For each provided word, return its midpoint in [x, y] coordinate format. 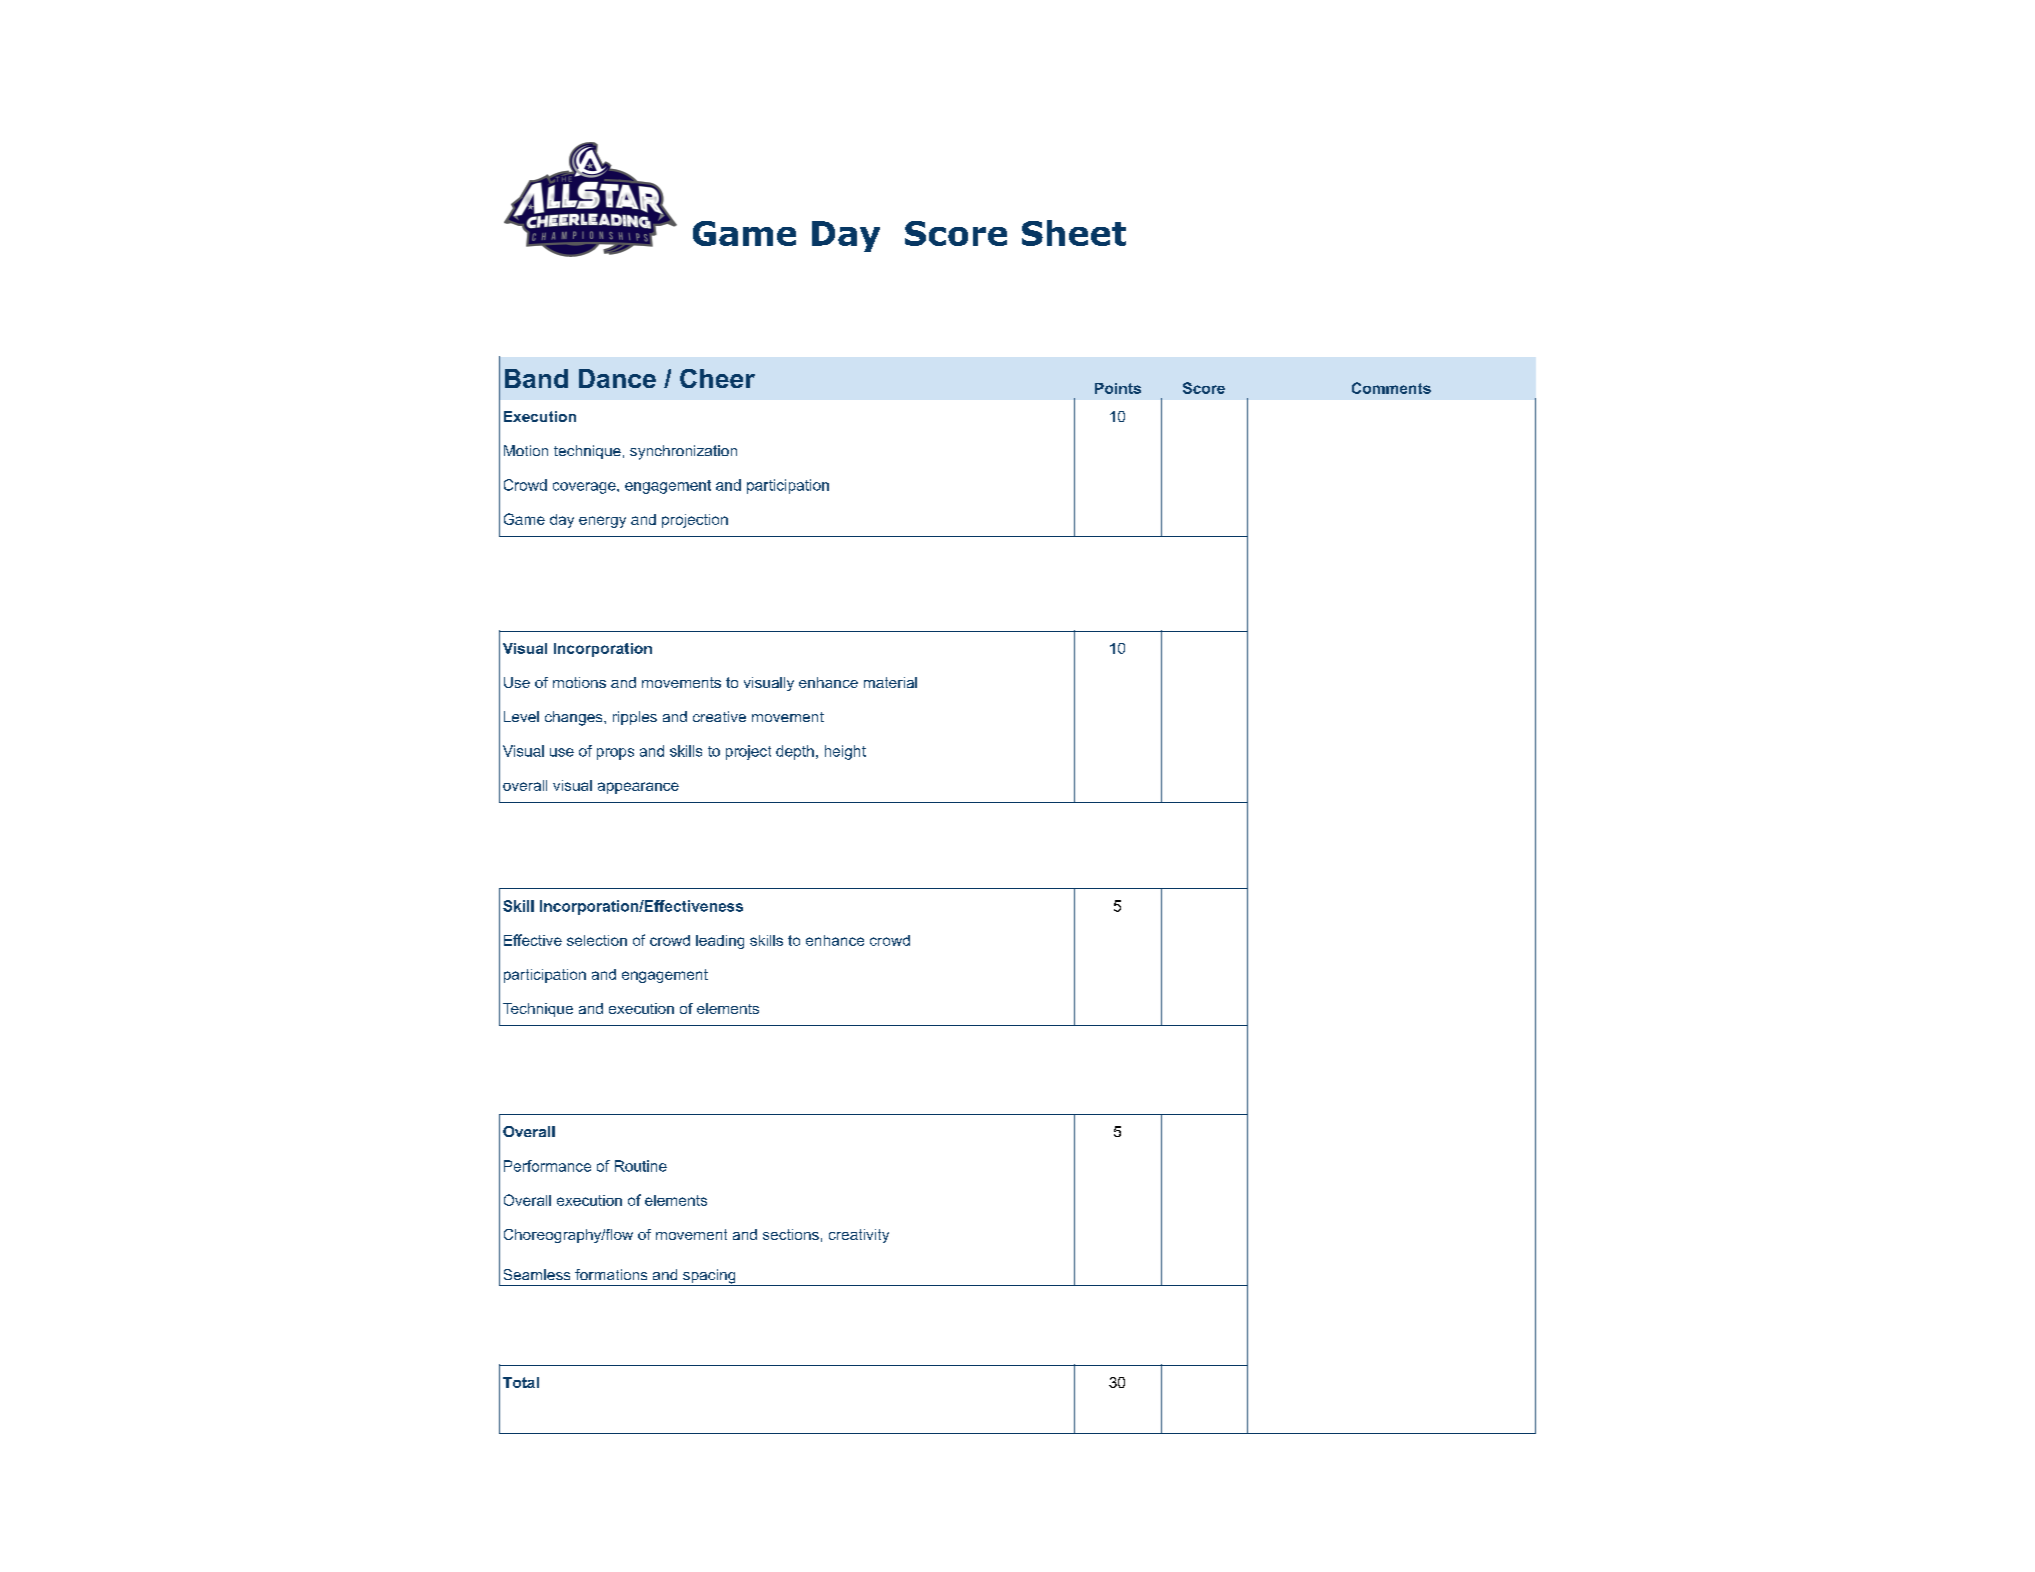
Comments [1391, 388]
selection [597, 940]
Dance [617, 378]
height [845, 752]
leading [720, 942]
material [890, 682]
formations [611, 1274]
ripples [635, 718]
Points [1118, 388]
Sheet [1074, 233]
